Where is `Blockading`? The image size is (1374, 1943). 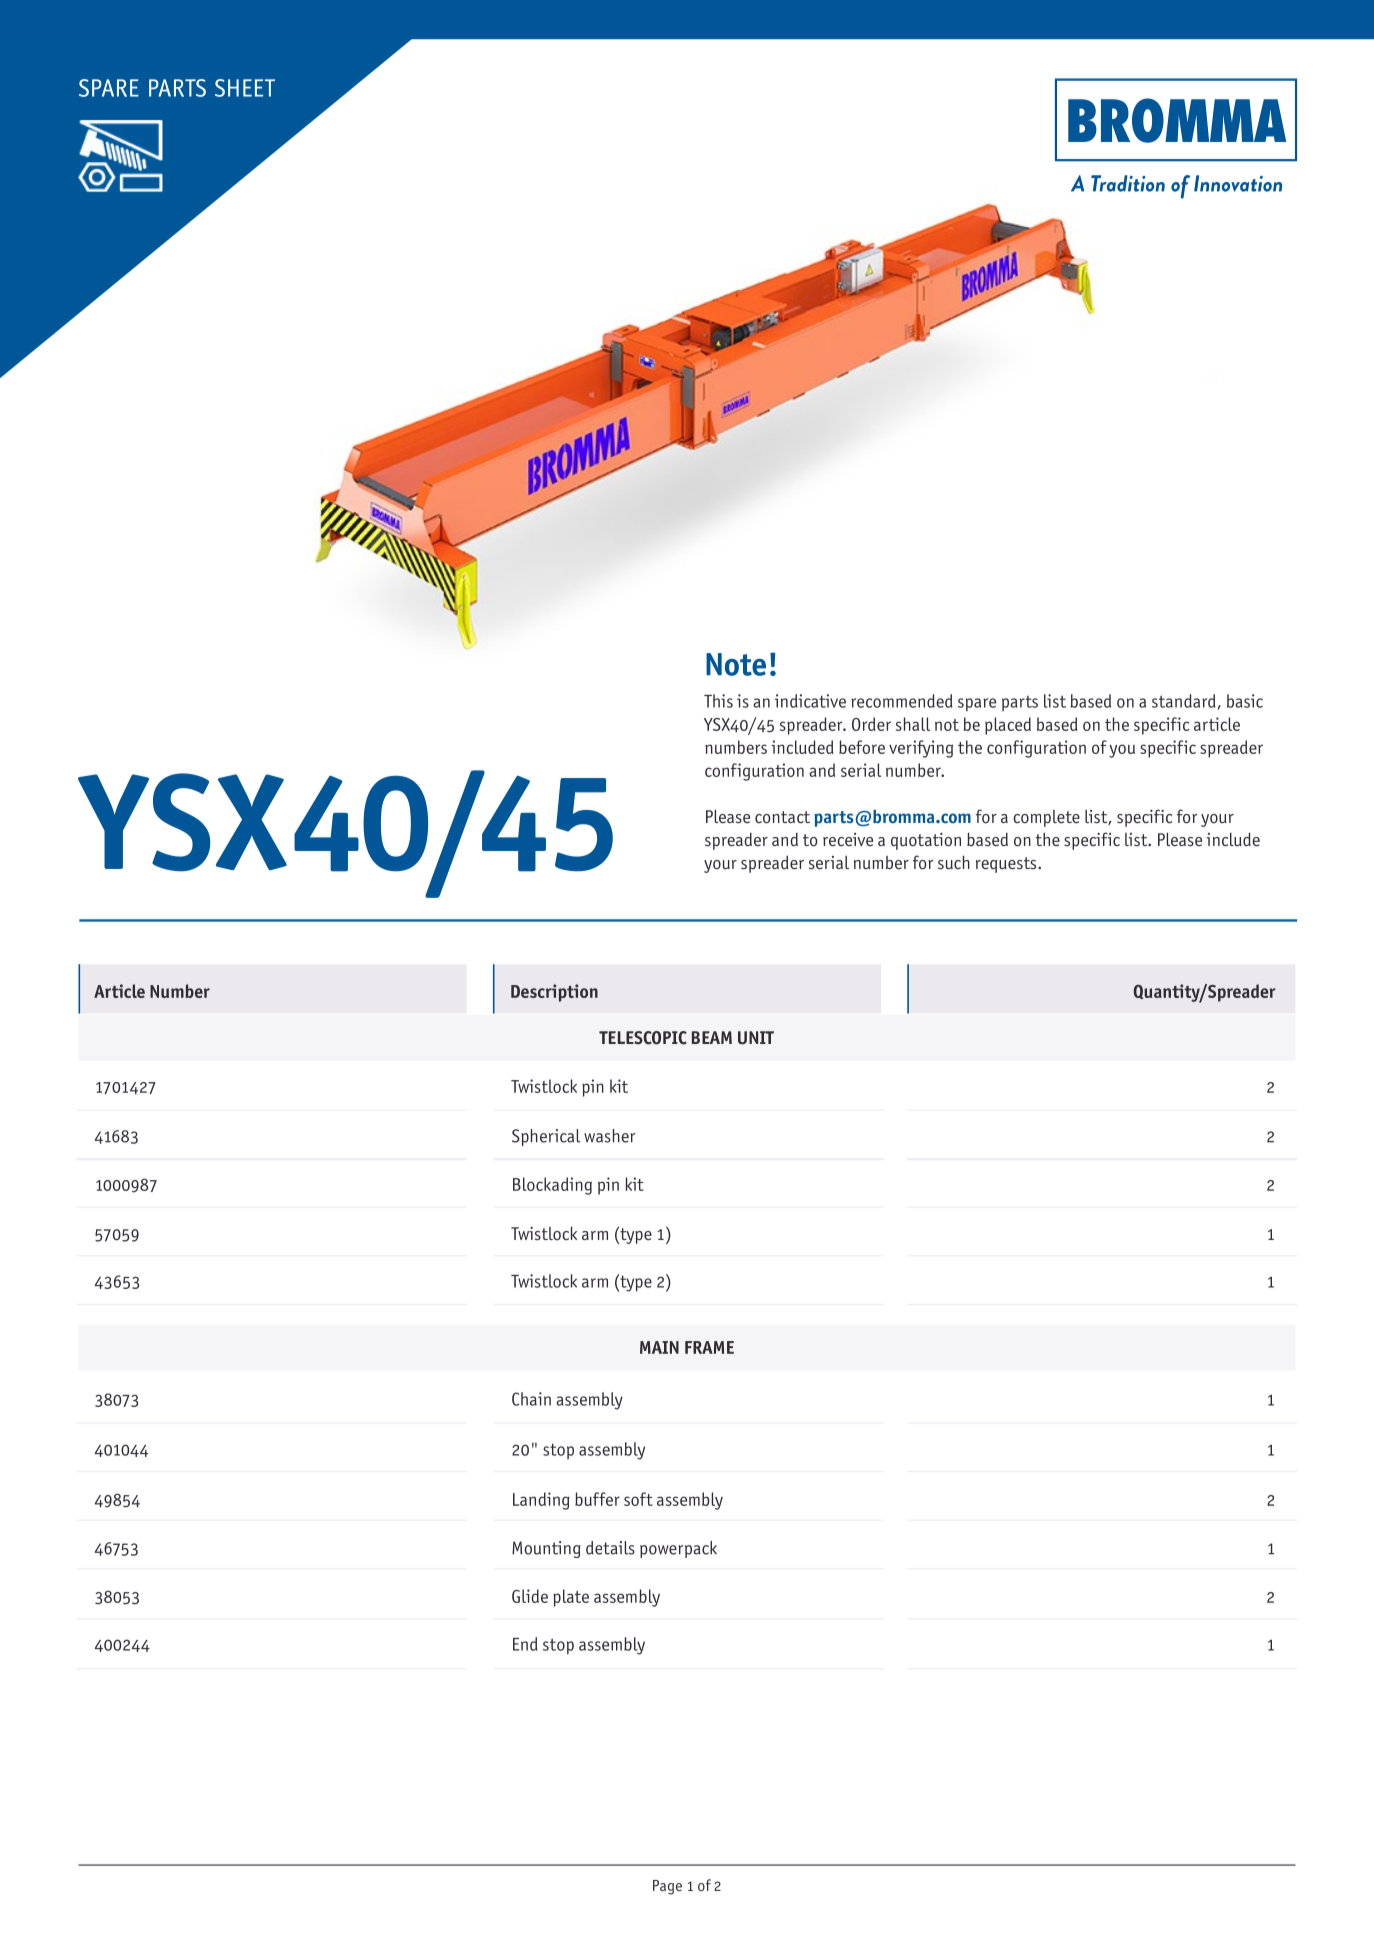 Blockading is located at coordinates (552, 1186).
